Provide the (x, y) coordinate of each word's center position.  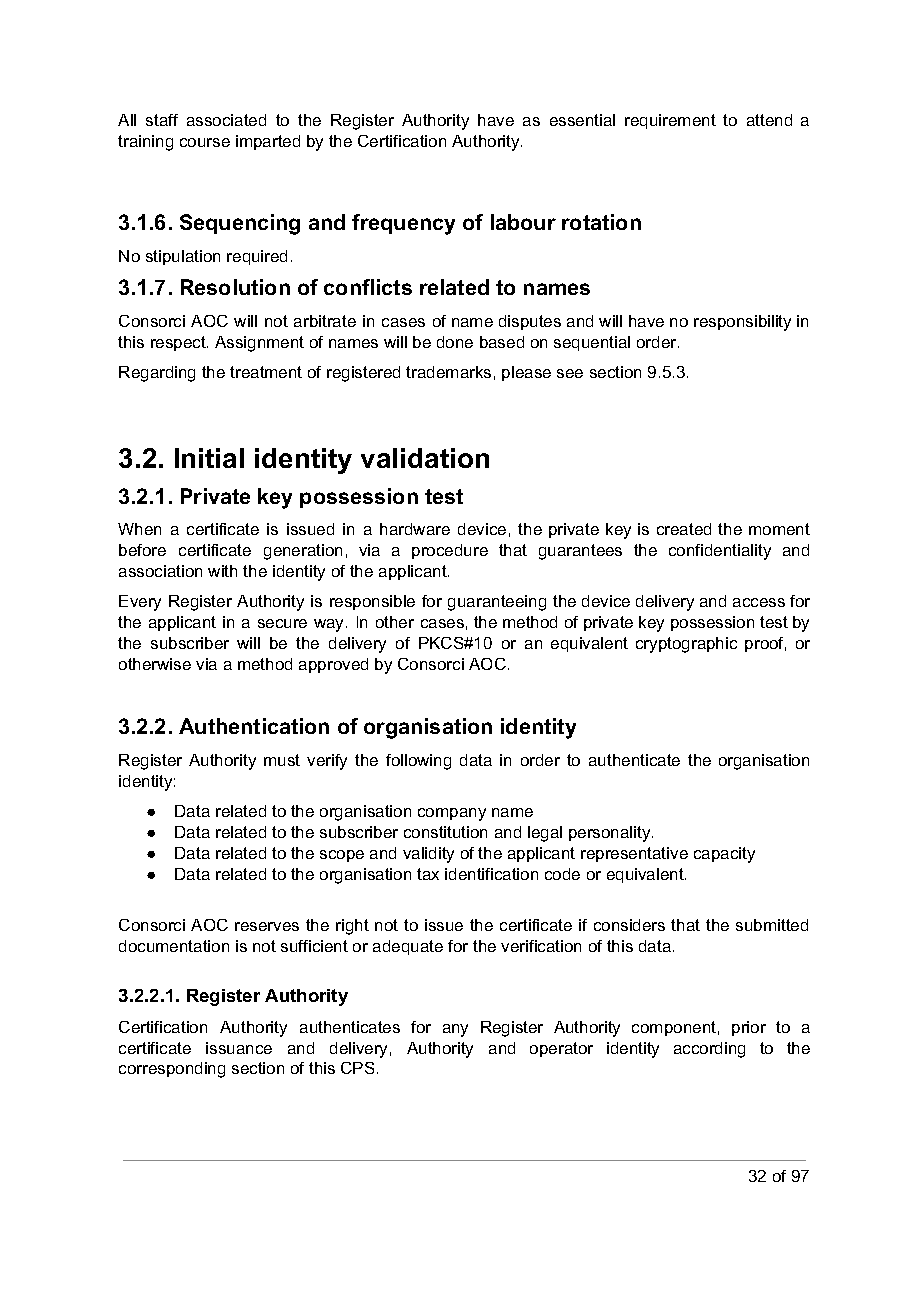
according (709, 1050)
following (418, 762)
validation (425, 458)
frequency (403, 224)
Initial (209, 458)
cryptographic (686, 645)
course (205, 142)
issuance (239, 1048)
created (684, 529)
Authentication (254, 726)
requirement (670, 121)
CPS (357, 1068)
